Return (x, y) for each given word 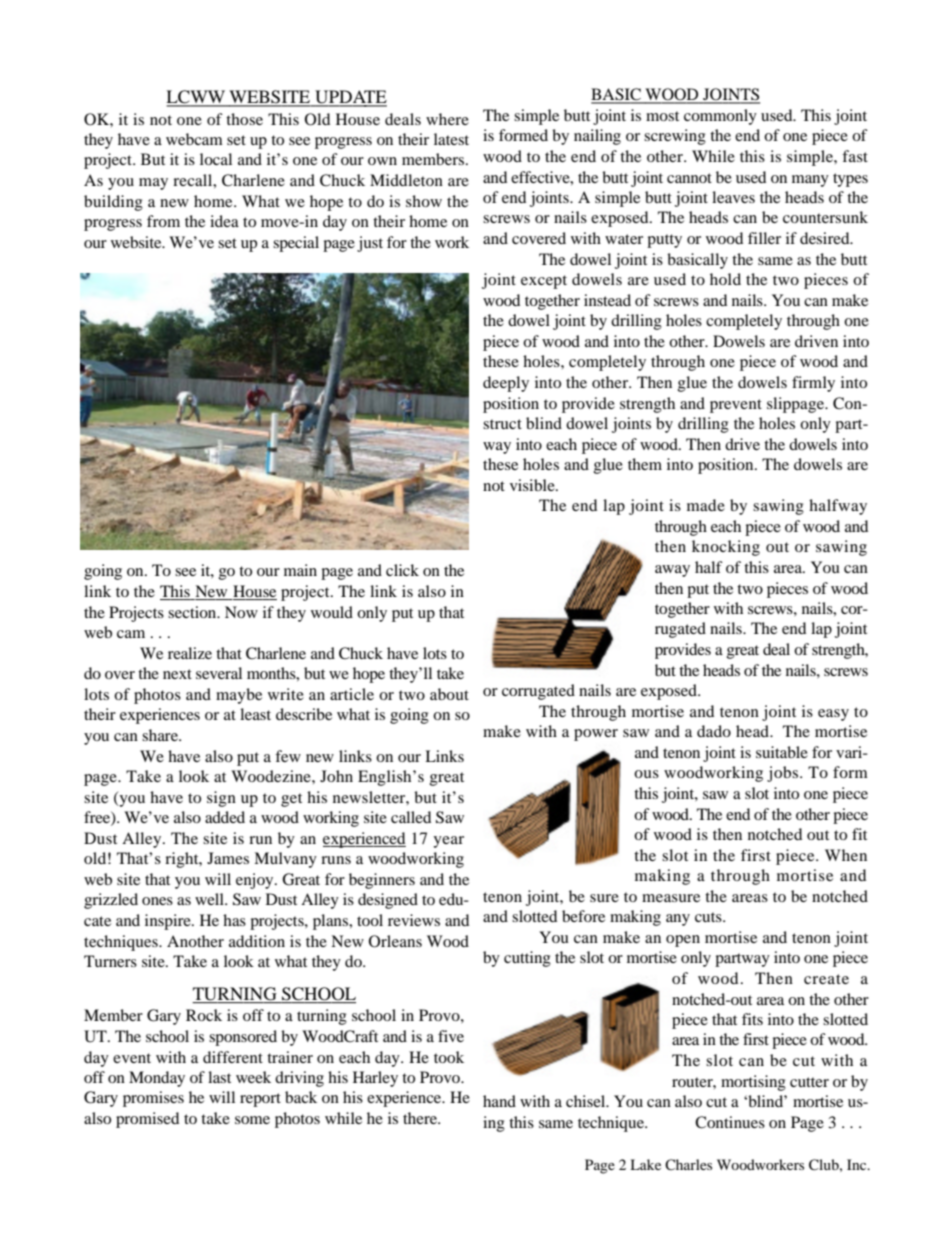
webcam (194, 139)
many (810, 181)
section (193, 612)
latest (451, 139)
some (252, 1120)
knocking (726, 548)
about (449, 694)
